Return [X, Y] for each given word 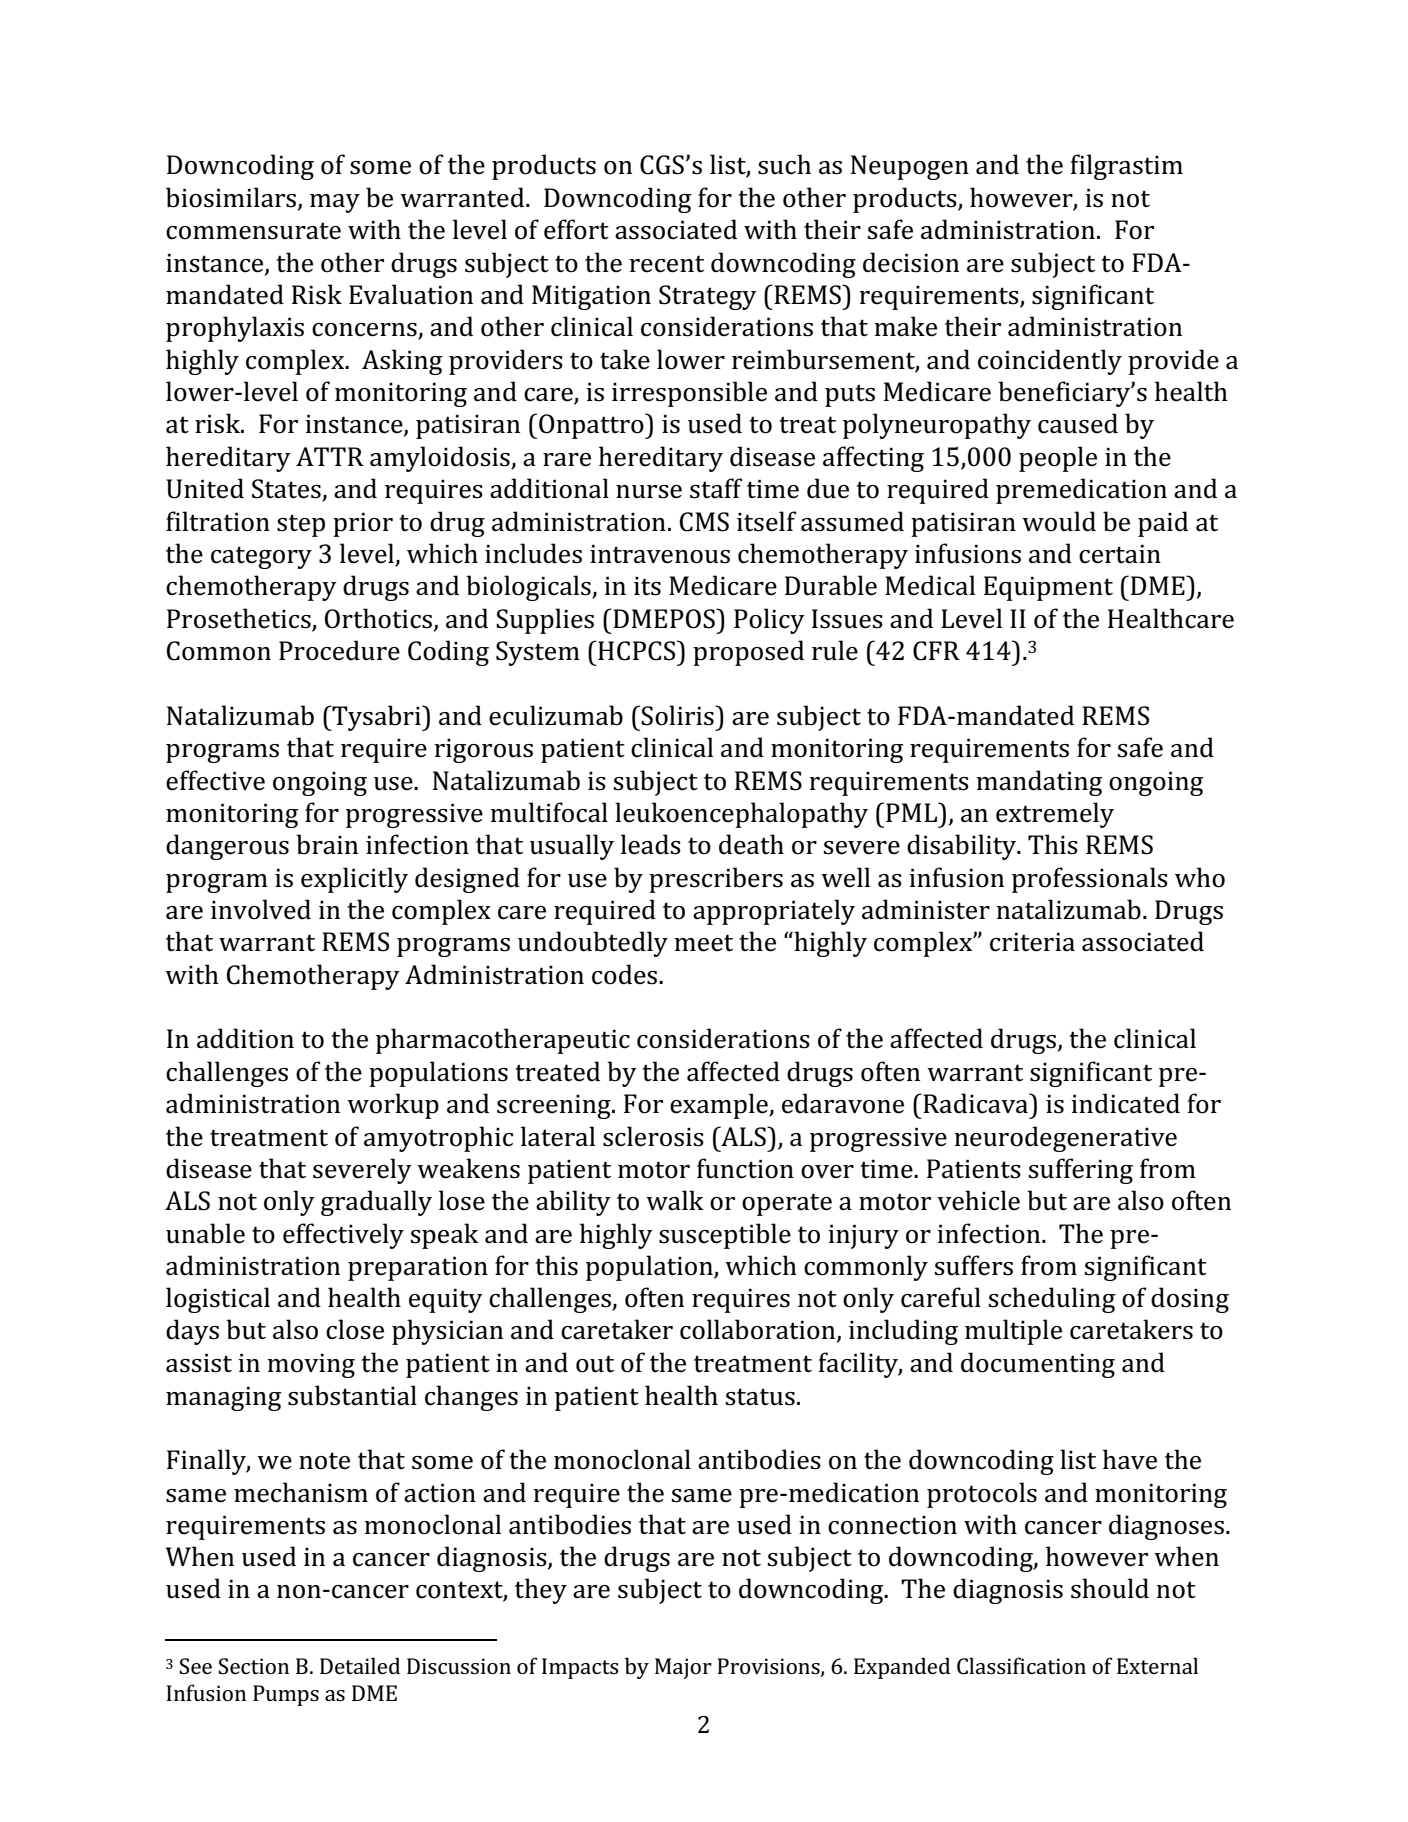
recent [666, 264]
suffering [1080, 1171]
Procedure [339, 650]
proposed [748, 653]
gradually [376, 1203]
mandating [1039, 783]
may [335, 203]
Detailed [360, 1665]
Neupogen [910, 167]
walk [675, 1200]
